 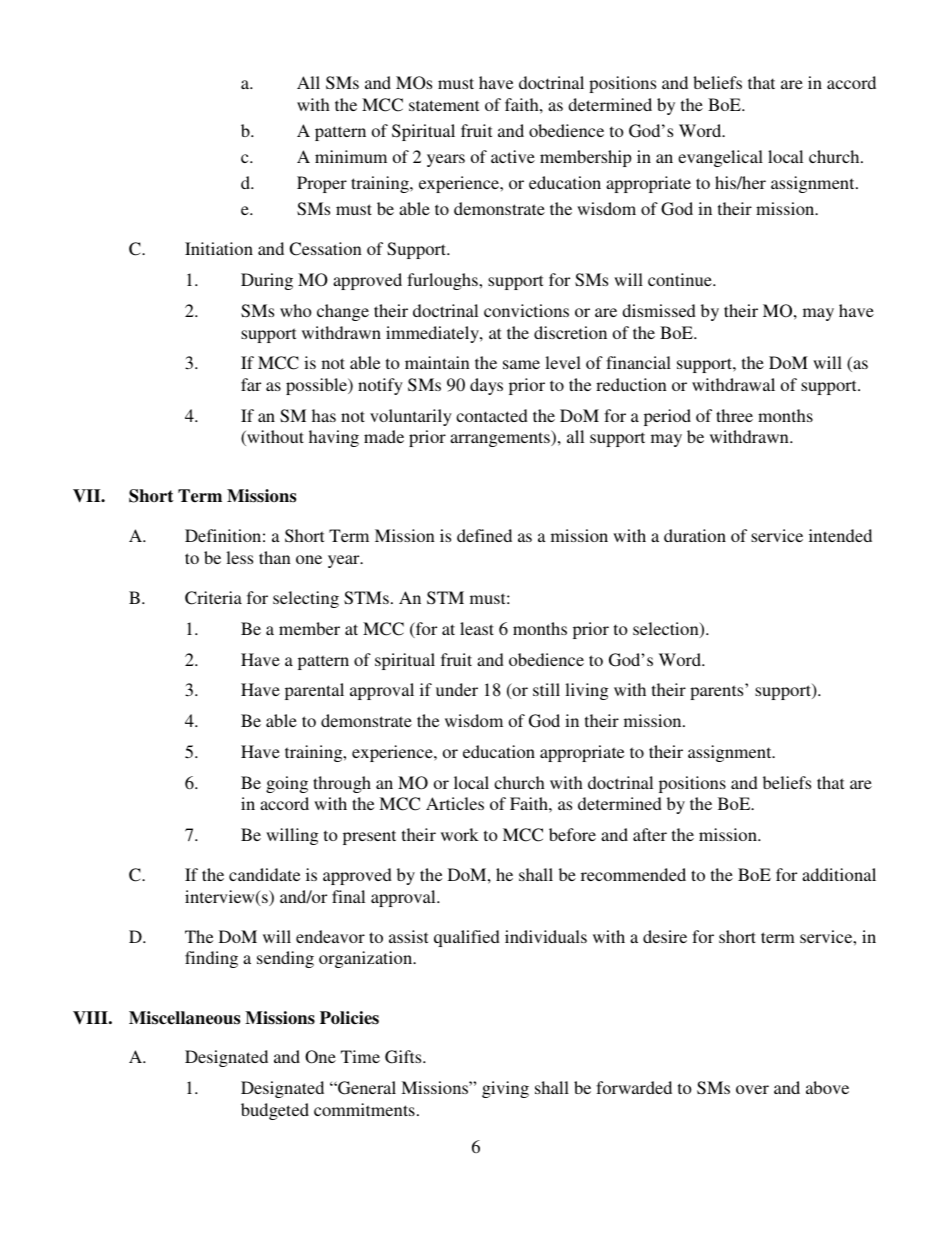 I want to click on active, so click(x=513, y=156).
